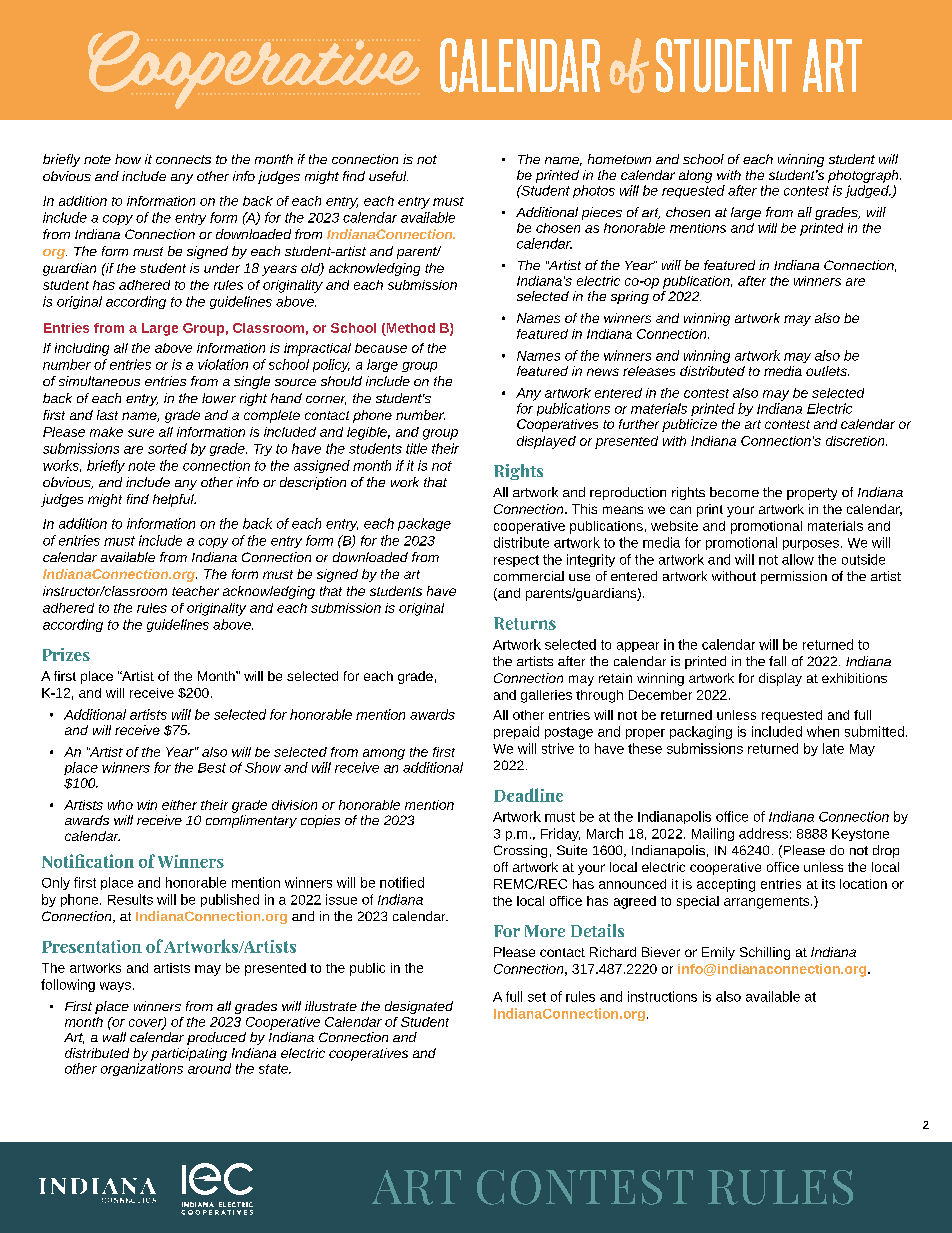 The width and height of the page is (952, 1233). Describe the element at coordinates (66, 654) in the page. I see `Prizes` at that location.
